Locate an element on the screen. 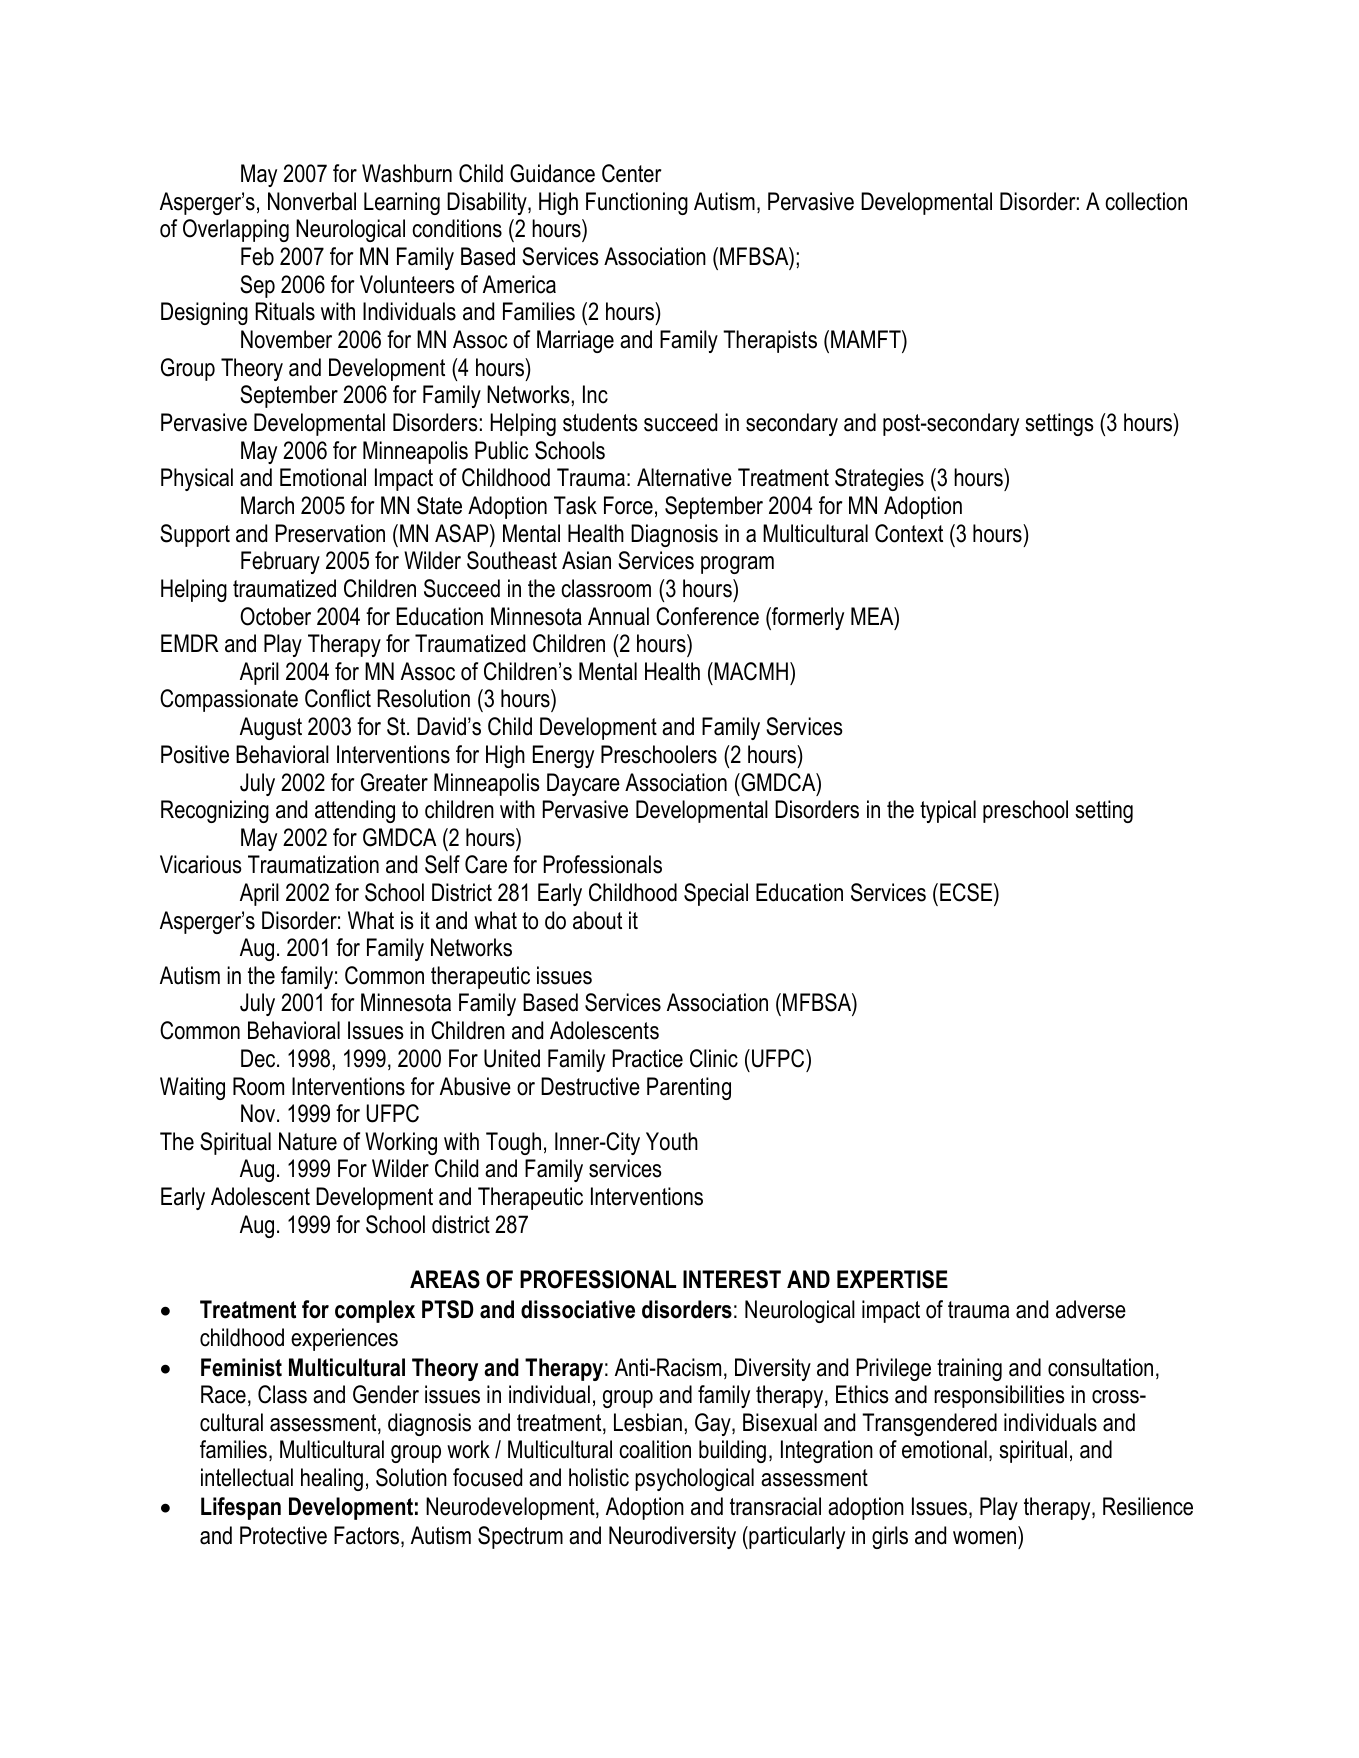  August is located at coordinates (271, 728).
